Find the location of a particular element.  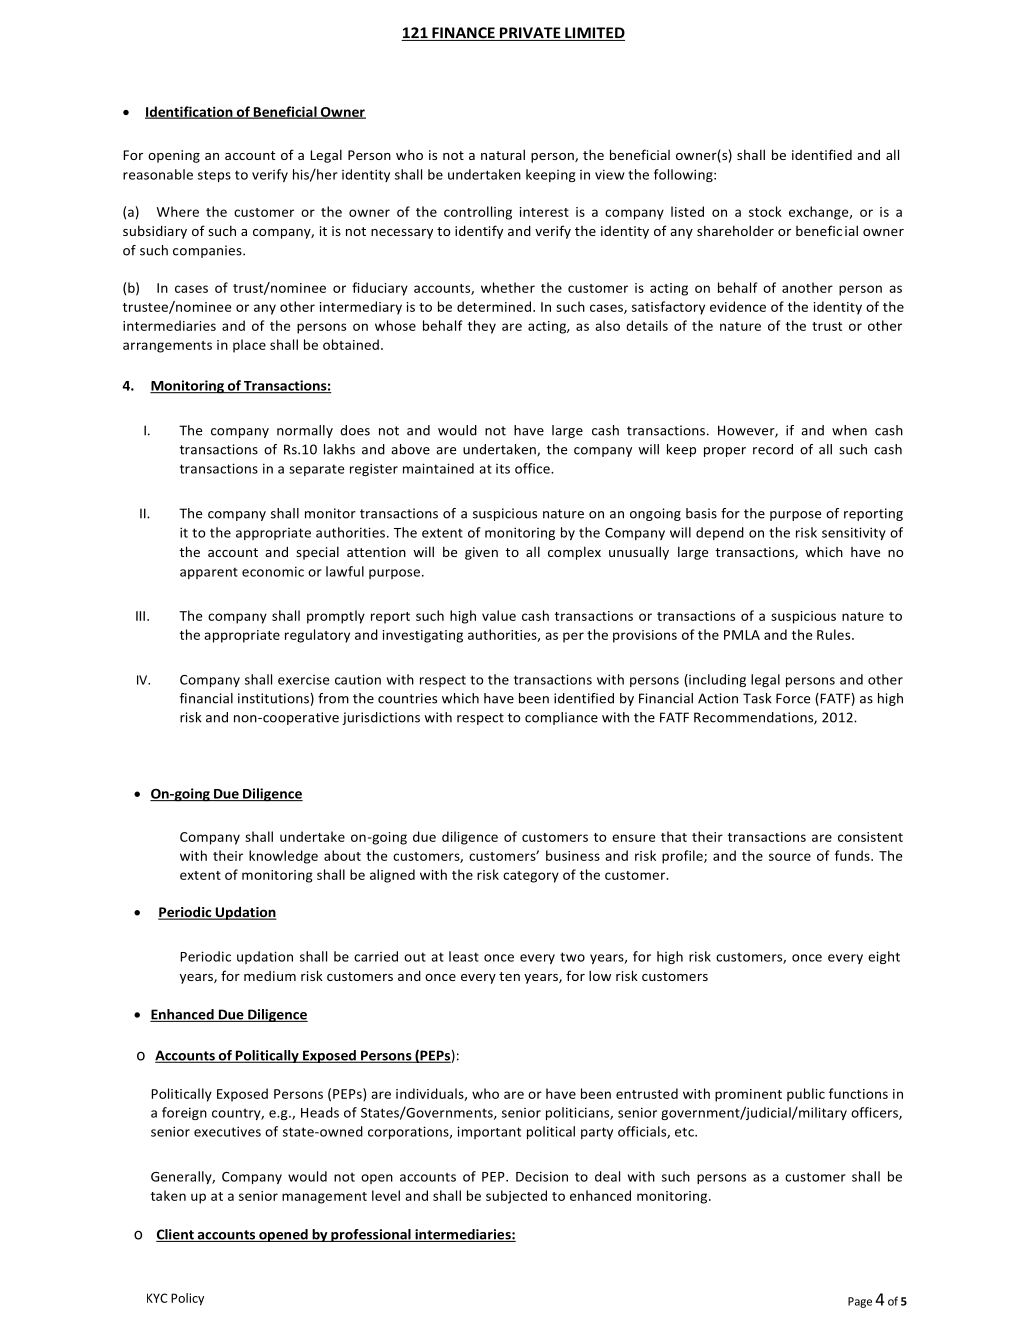

value is located at coordinates (499, 615).
